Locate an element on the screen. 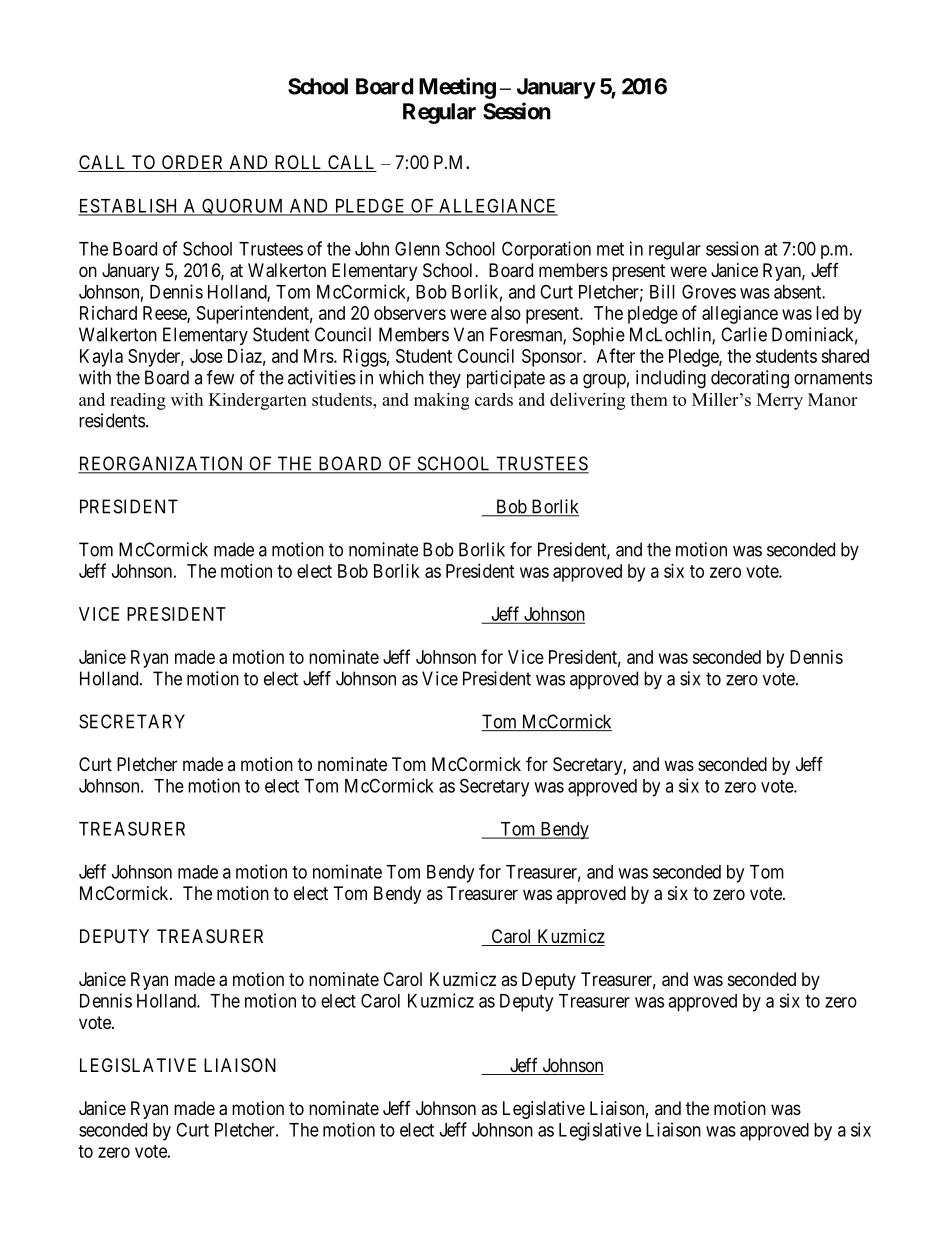 The height and width of the screenshot is (1233, 952). Carlie is located at coordinates (744, 334).
